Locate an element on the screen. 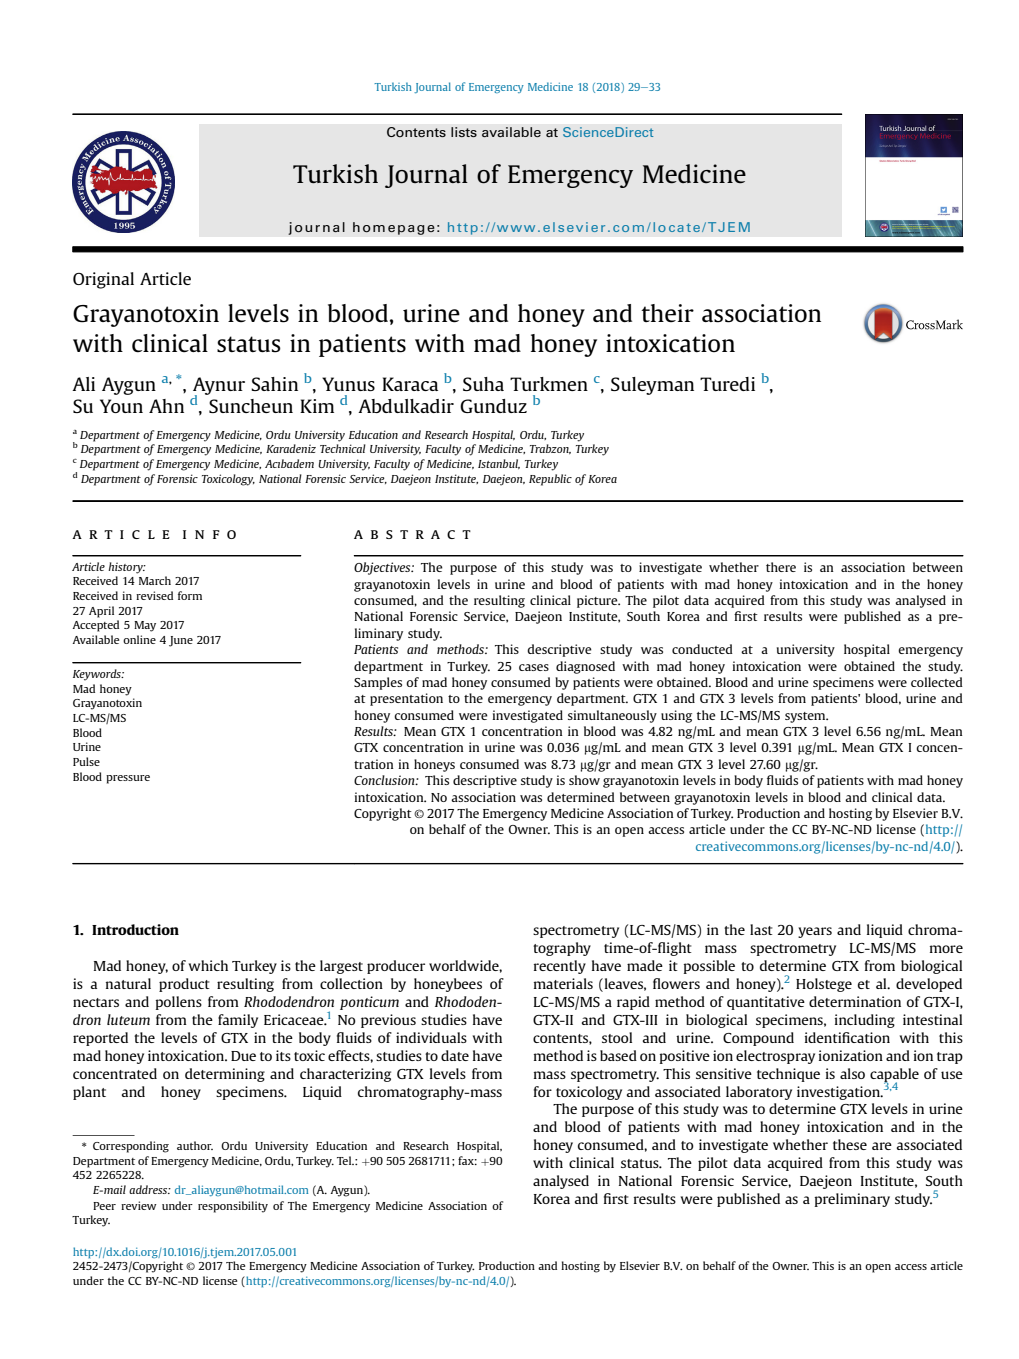 This screenshot has width=1019, height=1359. years is located at coordinates (815, 932).
